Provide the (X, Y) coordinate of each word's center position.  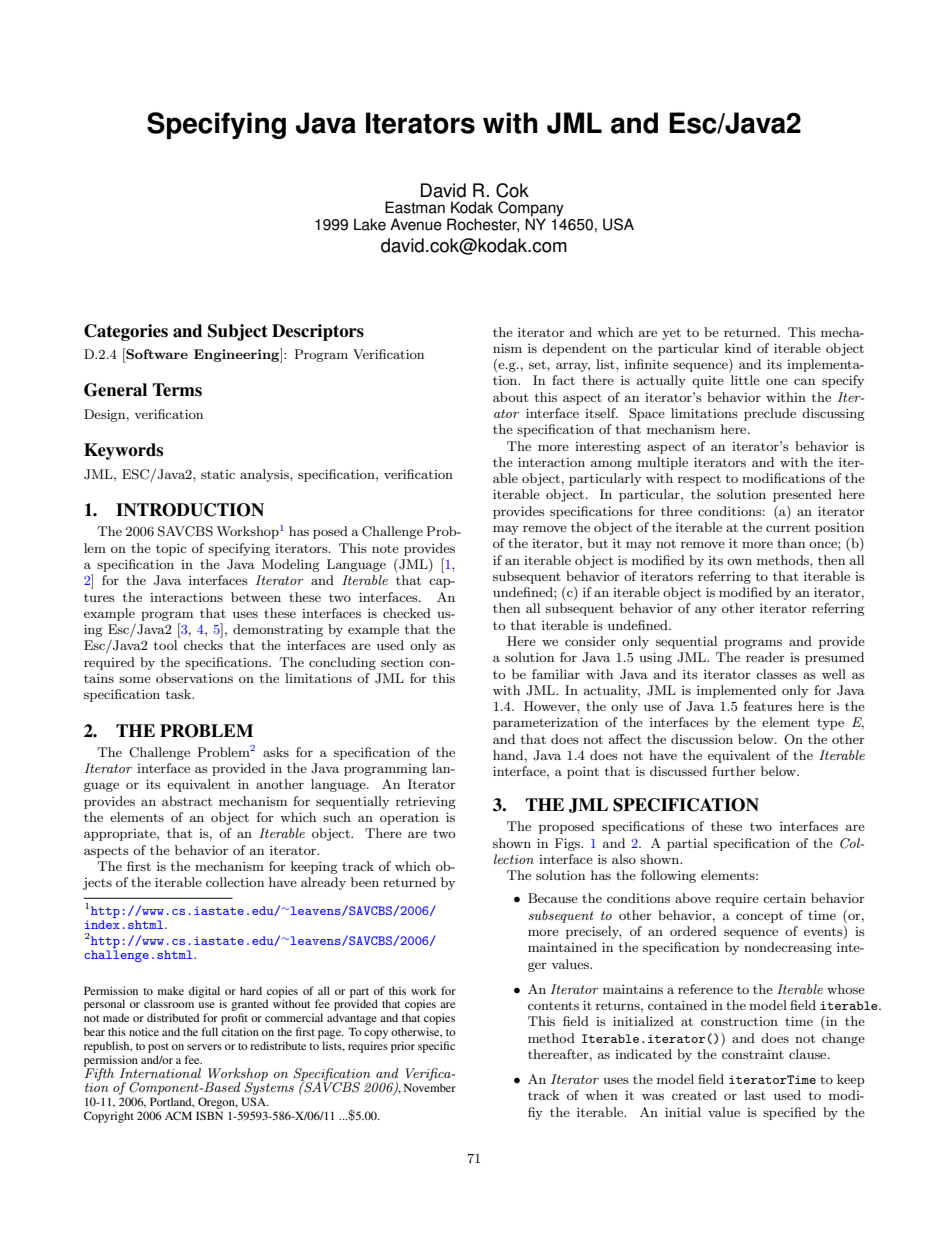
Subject (238, 332)
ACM (178, 1115)
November (430, 1087)
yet (671, 334)
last (755, 1095)
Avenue (416, 224)
